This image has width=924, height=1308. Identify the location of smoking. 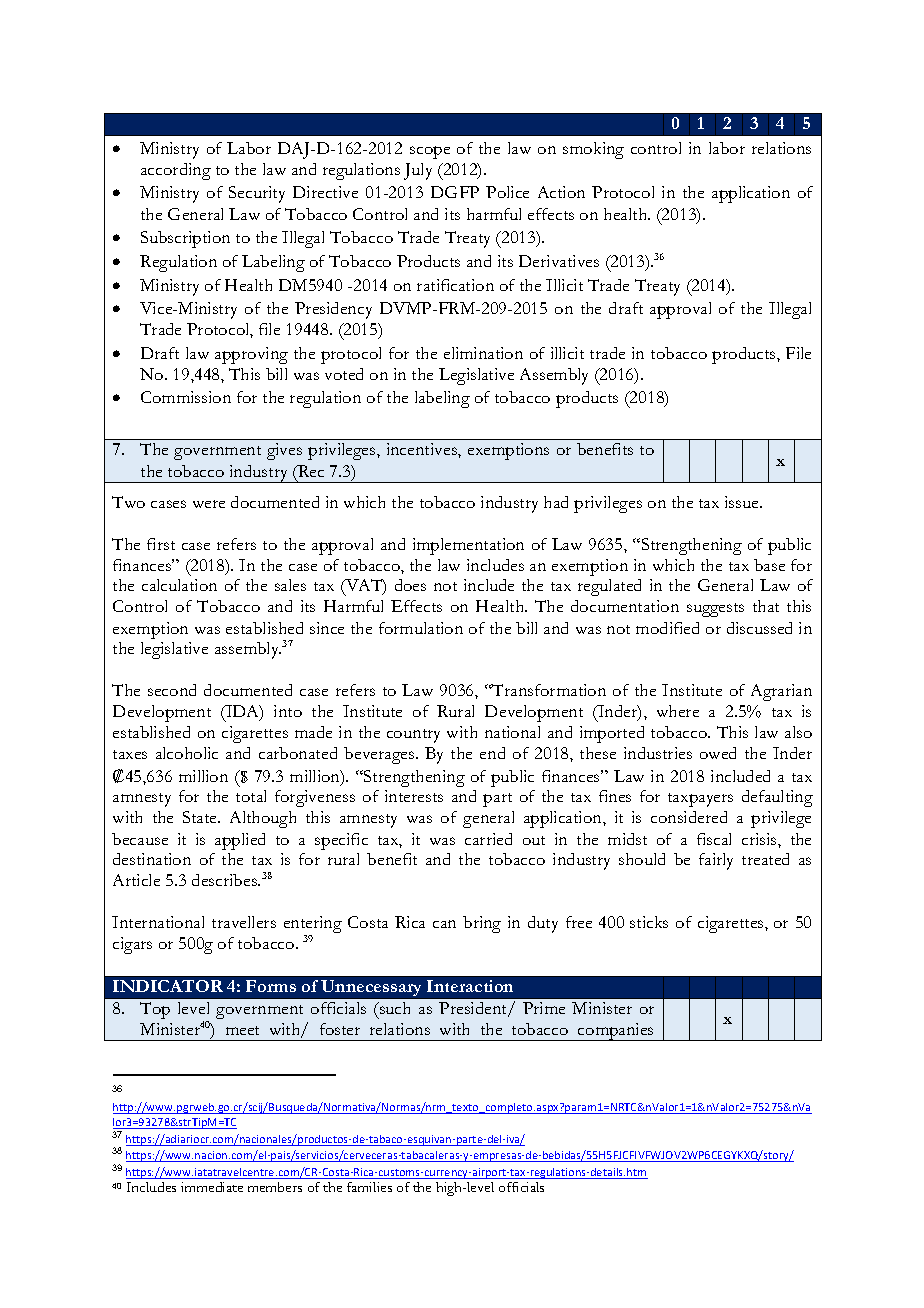
(593, 150).
